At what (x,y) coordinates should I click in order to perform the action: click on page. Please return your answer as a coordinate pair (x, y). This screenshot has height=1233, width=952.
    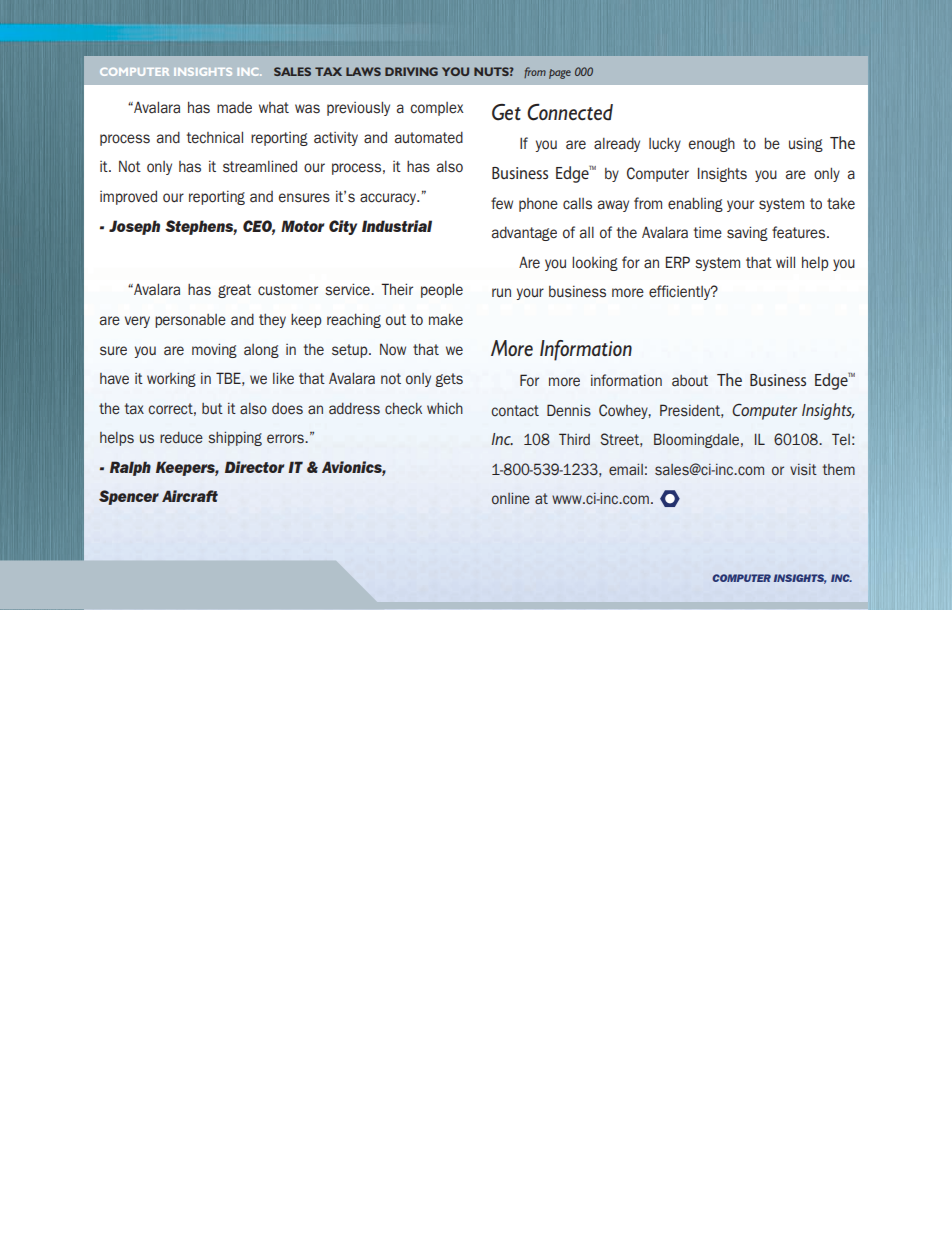
    Looking at the image, I should click on (560, 74).
